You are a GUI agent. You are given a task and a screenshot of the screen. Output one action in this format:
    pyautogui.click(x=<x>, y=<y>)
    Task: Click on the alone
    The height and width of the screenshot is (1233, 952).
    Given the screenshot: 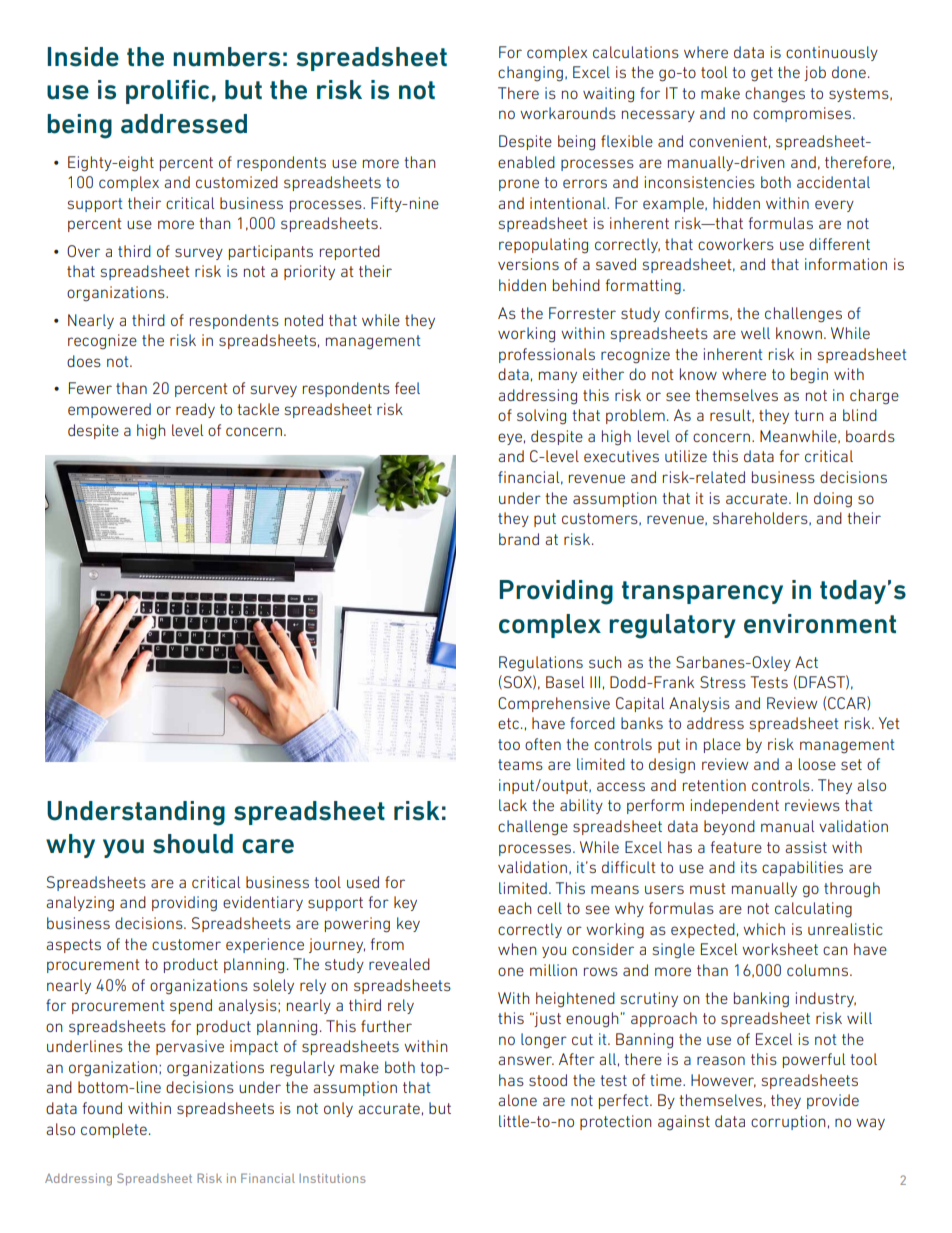 What is the action you would take?
    pyautogui.click(x=517, y=1100)
